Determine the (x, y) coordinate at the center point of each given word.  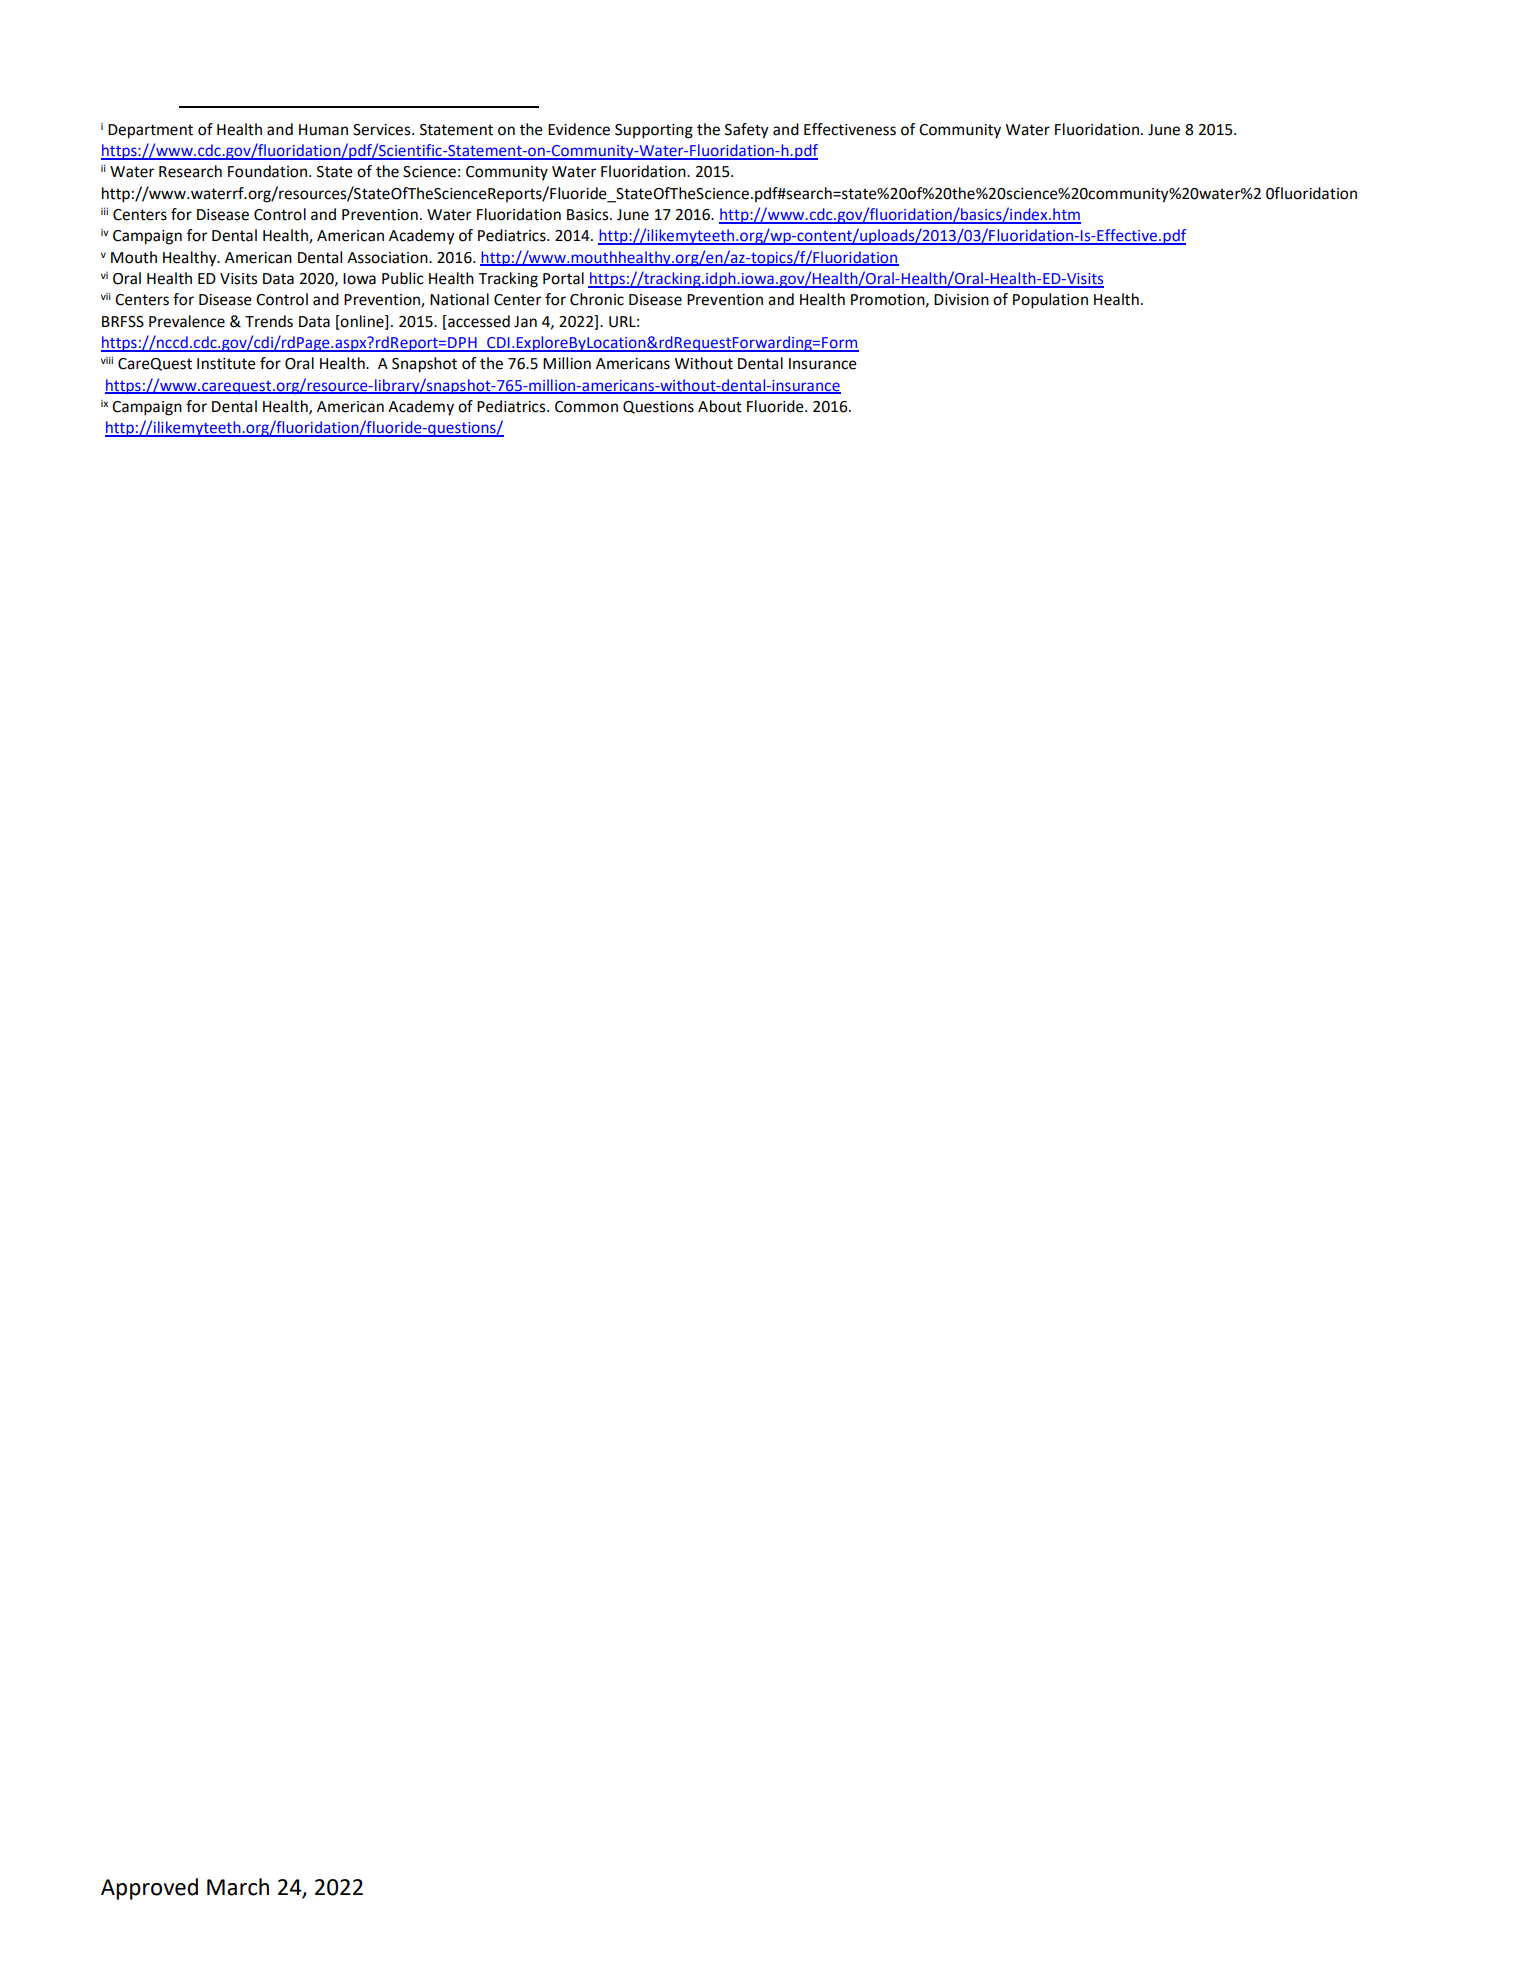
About (720, 406)
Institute (226, 364)
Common (586, 407)
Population (1050, 301)
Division (961, 300)
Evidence (579, 129)
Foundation (269, 171)
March (238, 1887)
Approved (149, 1889)
